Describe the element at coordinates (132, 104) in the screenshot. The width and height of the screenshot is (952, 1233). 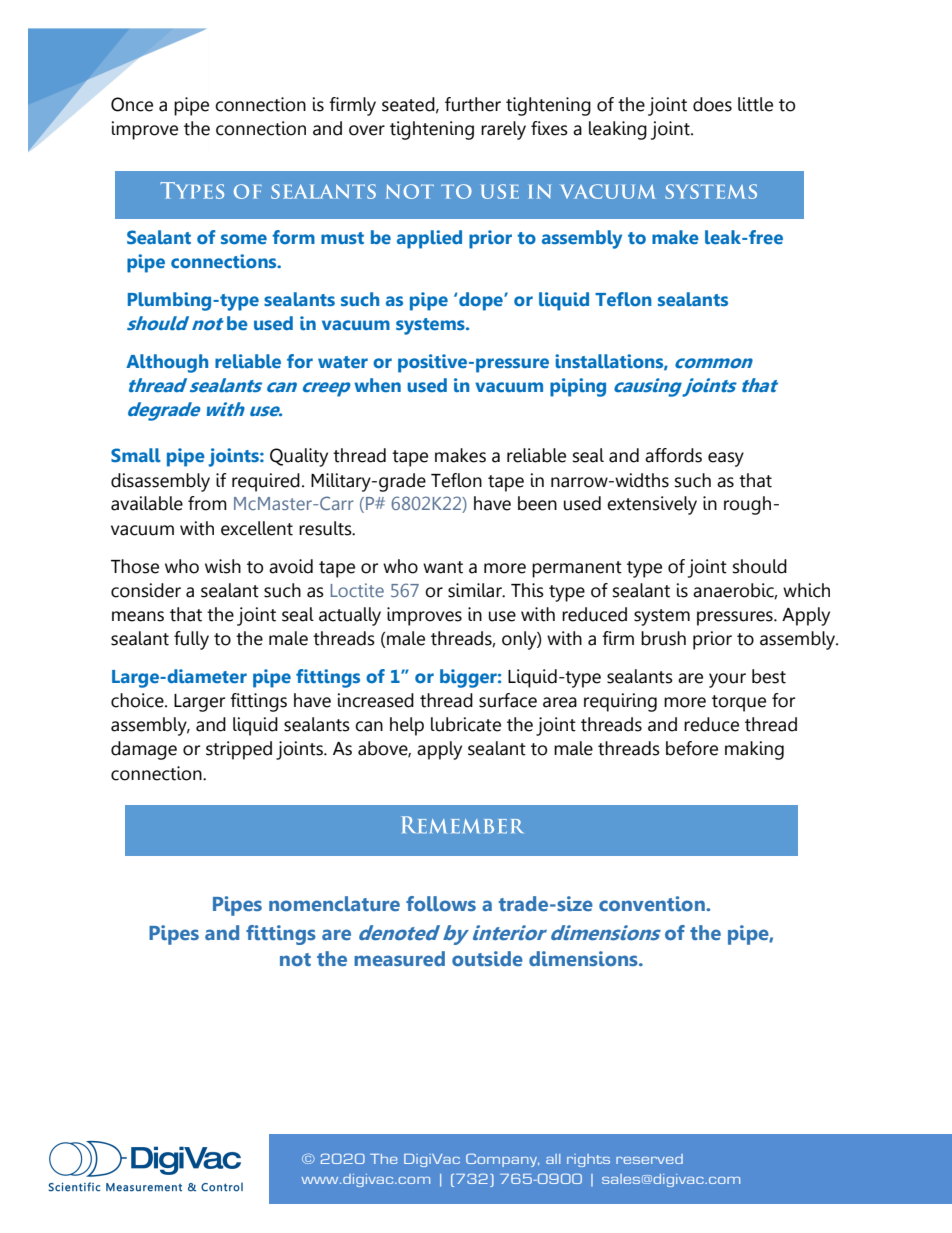
I see `Once` at that location.
